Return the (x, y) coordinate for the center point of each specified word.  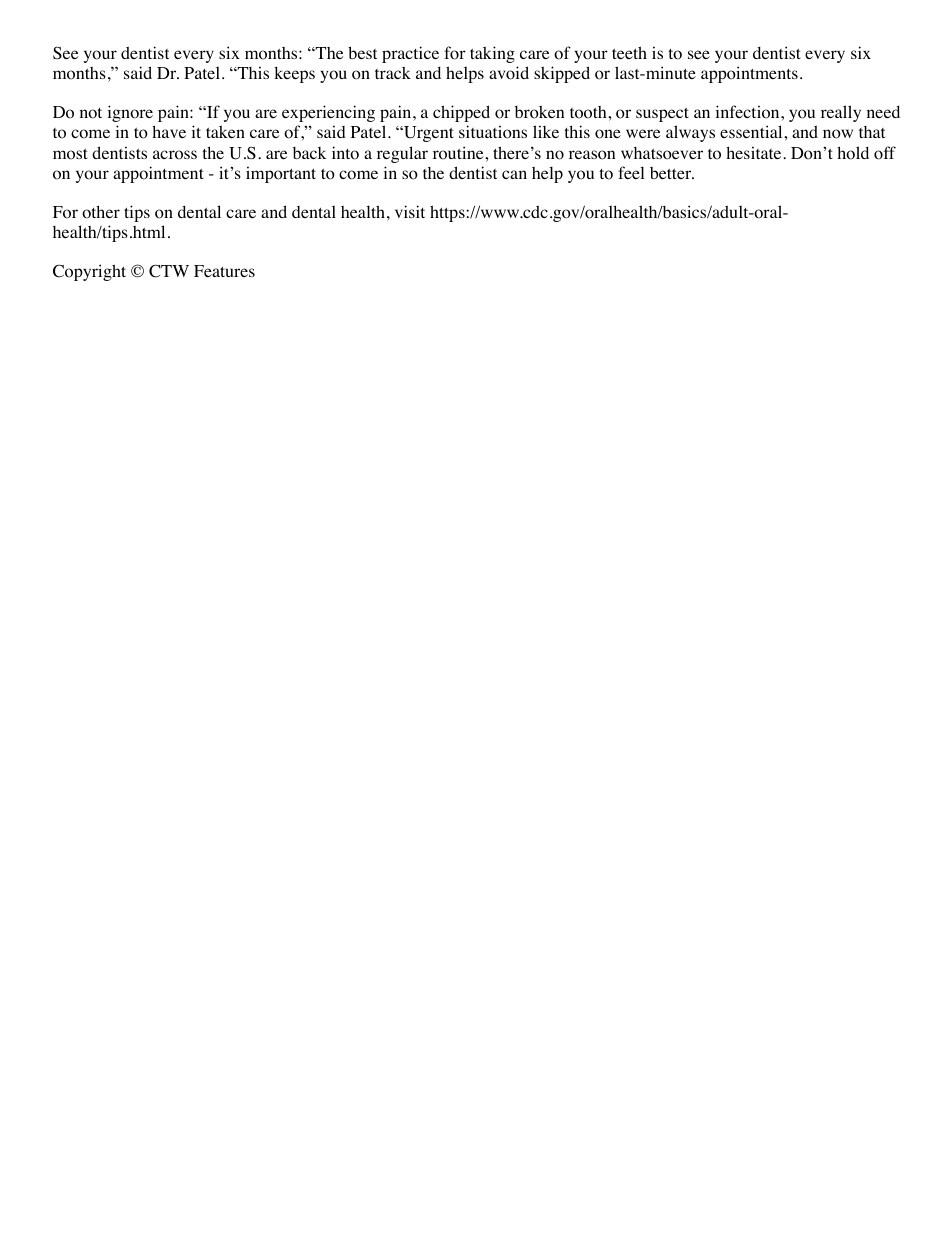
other (101, 212)
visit (410, 211)
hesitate (755, 152)
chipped (461, 113)
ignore (130, 113)
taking (492, 54)
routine (459, 153)
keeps (294, 75)
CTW (169, 271)
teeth (629, 52)
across (175, 155)
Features (224, 271)
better (671, 173)
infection (747, 112)
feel (631, 172)
